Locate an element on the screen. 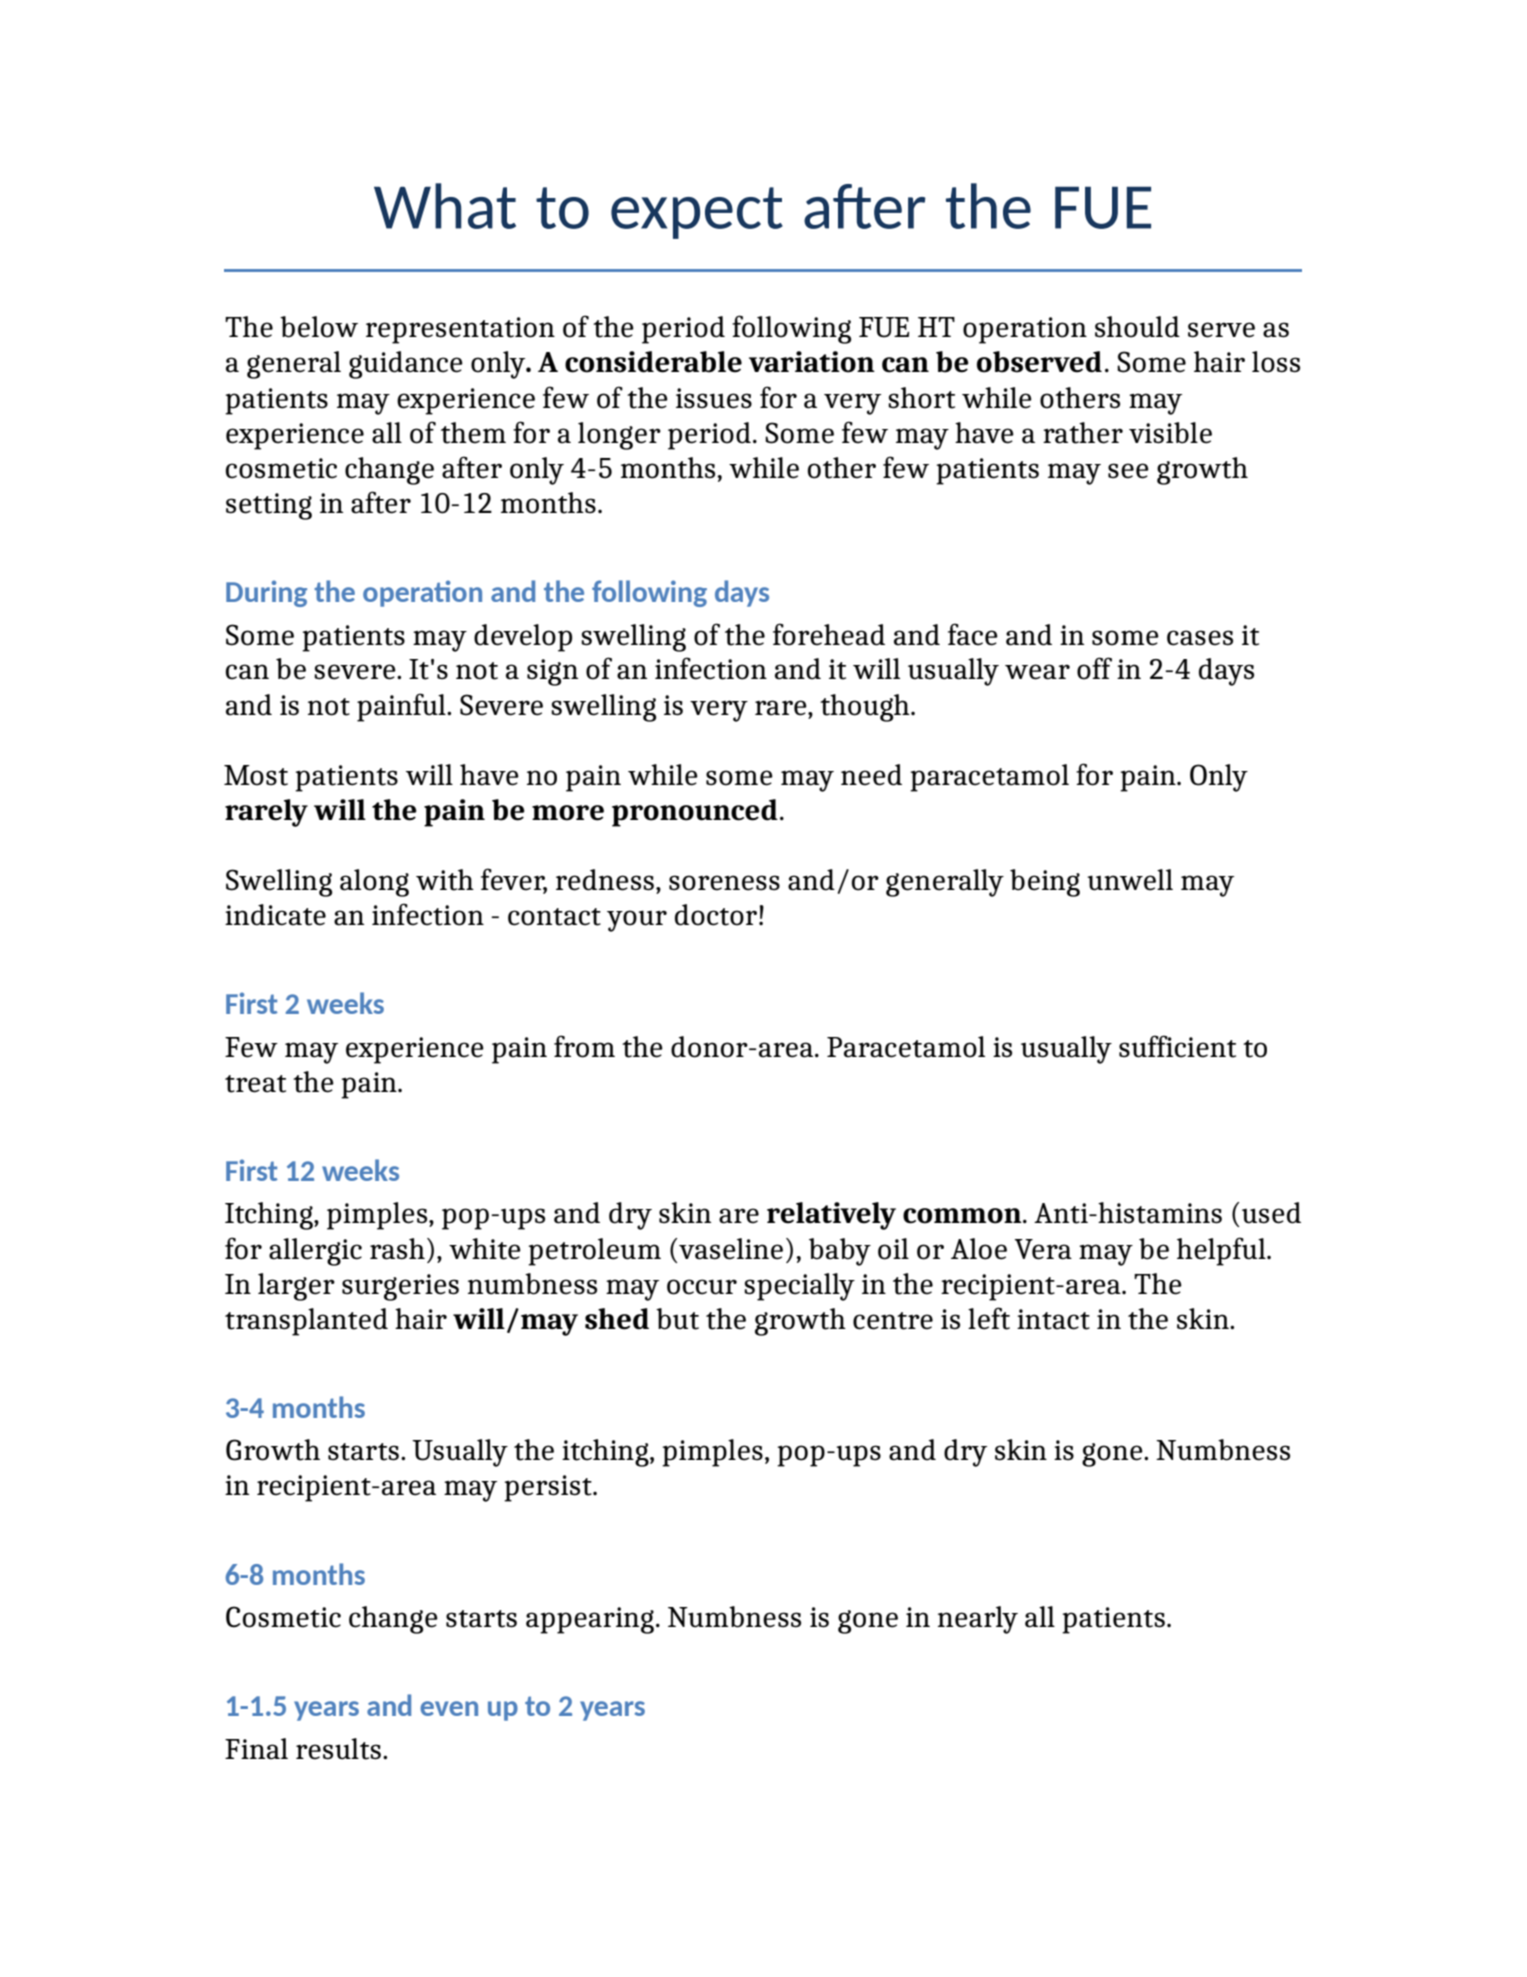 The image size is (1527, 1977). helpful is located at coordinates (1222, 1251).
